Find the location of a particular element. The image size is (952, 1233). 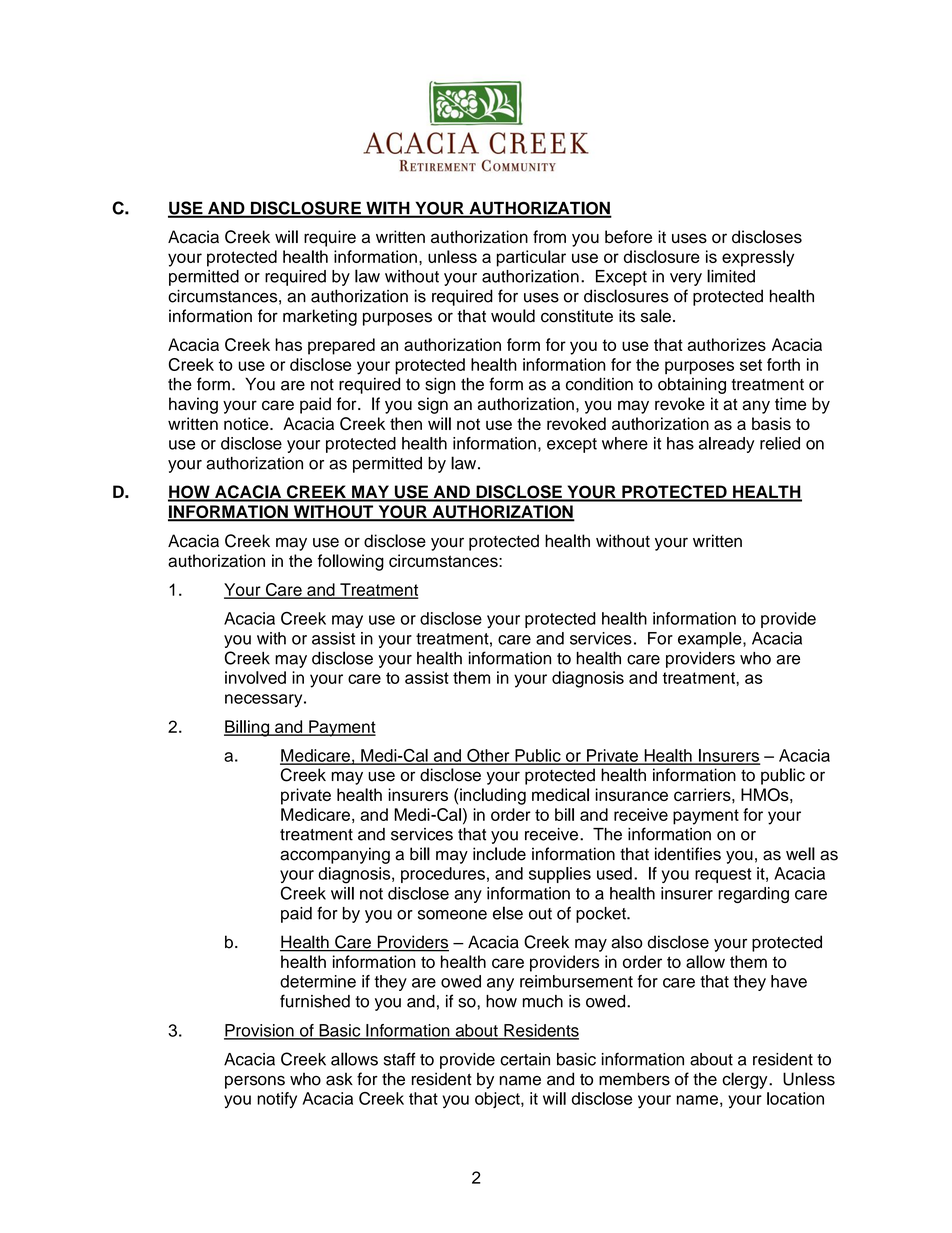

particular is located at coordinates (531, 258).
